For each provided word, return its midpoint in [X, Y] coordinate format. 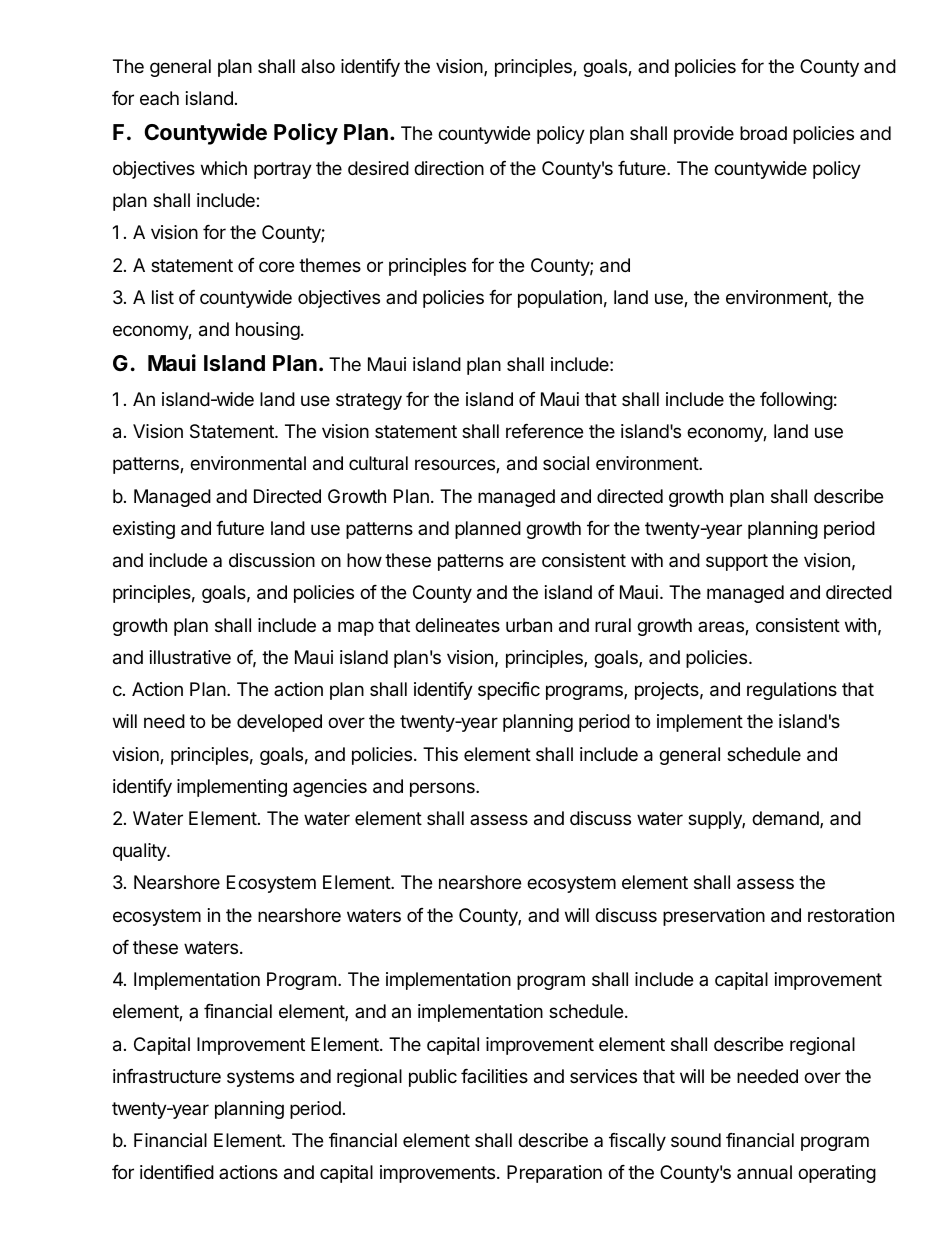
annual [764, 1172]
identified [177, 1172]
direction [449, 168]
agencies [330, 788]
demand [786, 819]
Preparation [554, 1174]
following [796, 401]
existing [144, 530]
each [159, 98]
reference [544, 431]
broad [763, 133]
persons [443, 789]
